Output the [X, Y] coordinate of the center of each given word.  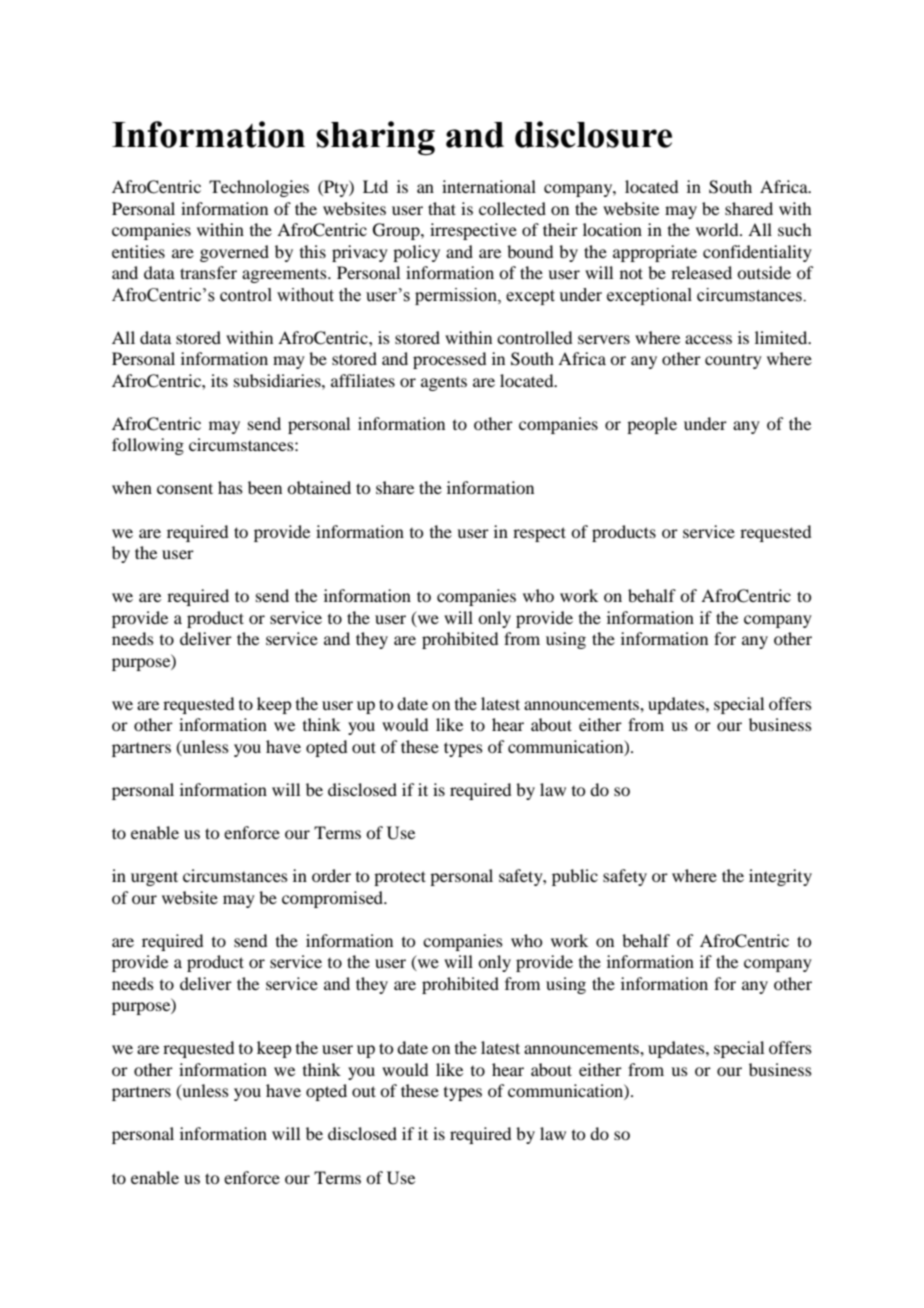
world [718, 229]
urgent [154, 878]
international [489, 186]
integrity [780, 877]
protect [400, 878]
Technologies [259, 188]
